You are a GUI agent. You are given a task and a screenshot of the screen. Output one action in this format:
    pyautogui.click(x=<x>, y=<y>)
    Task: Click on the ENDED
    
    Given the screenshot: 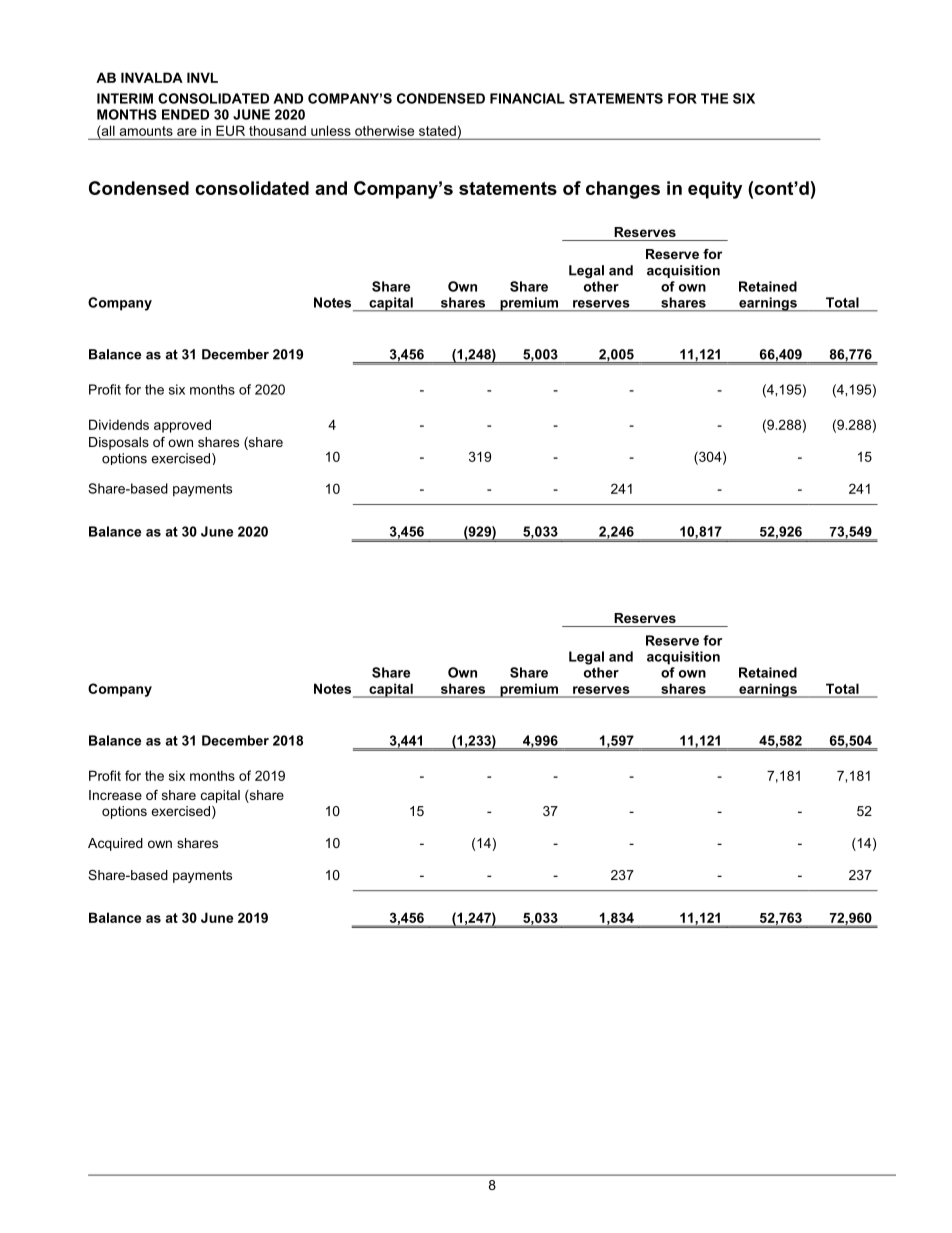 What is the action you would take?
    pyautogui.click(x=185, y=114)
